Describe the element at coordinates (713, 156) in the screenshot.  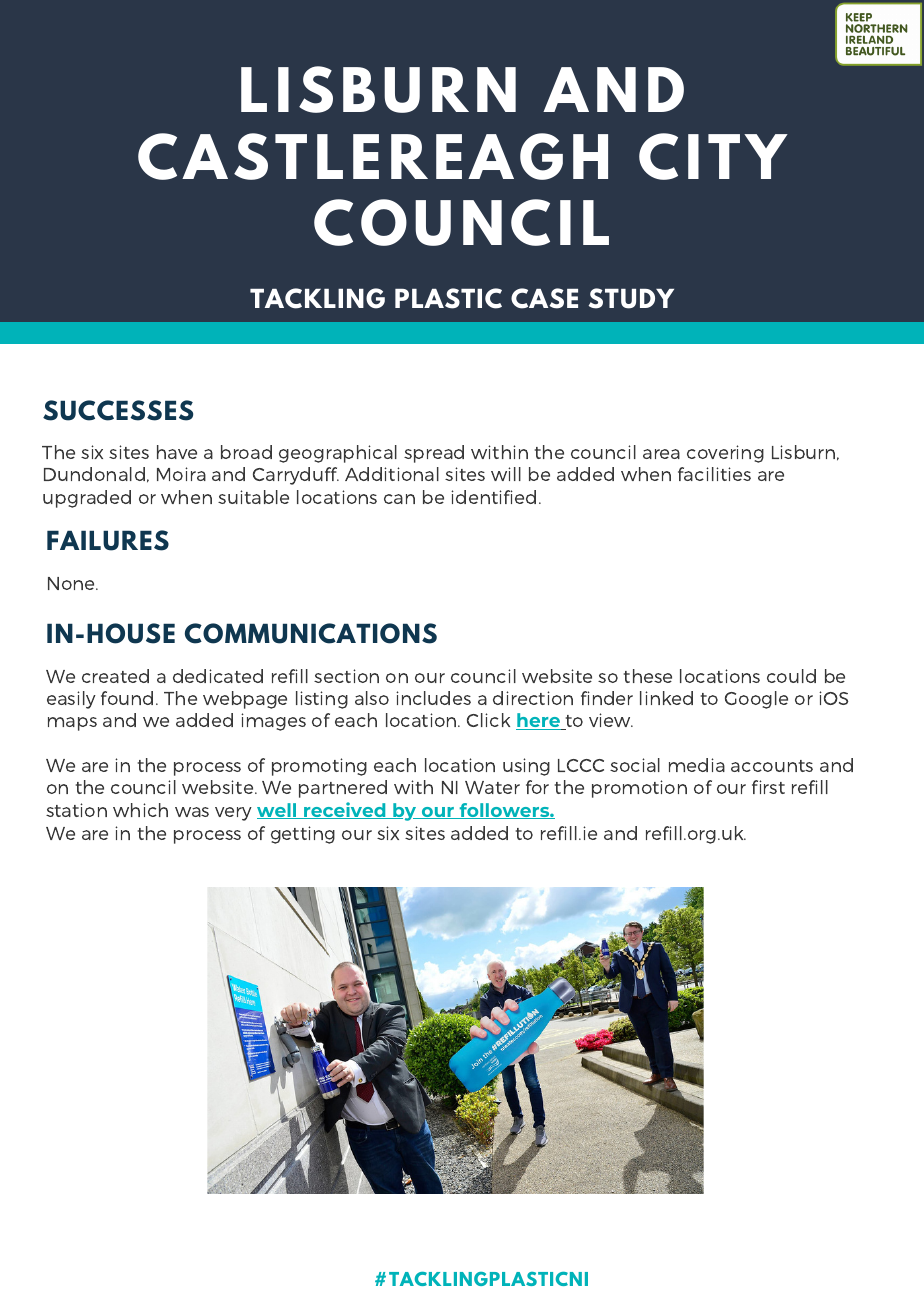
I see `CITY` at that location.
